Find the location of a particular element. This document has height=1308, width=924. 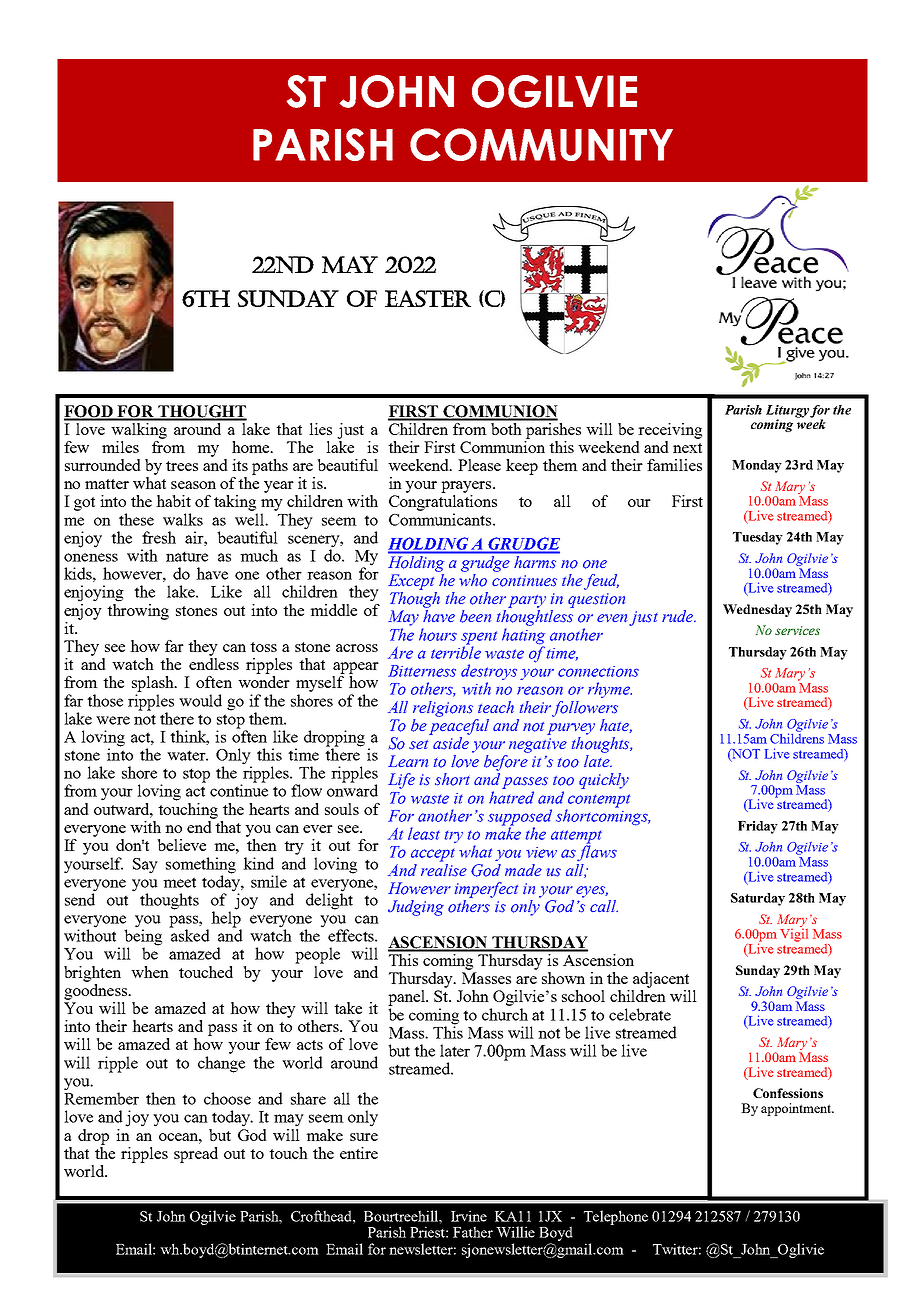

walks is located at coordinates (183, 519).
